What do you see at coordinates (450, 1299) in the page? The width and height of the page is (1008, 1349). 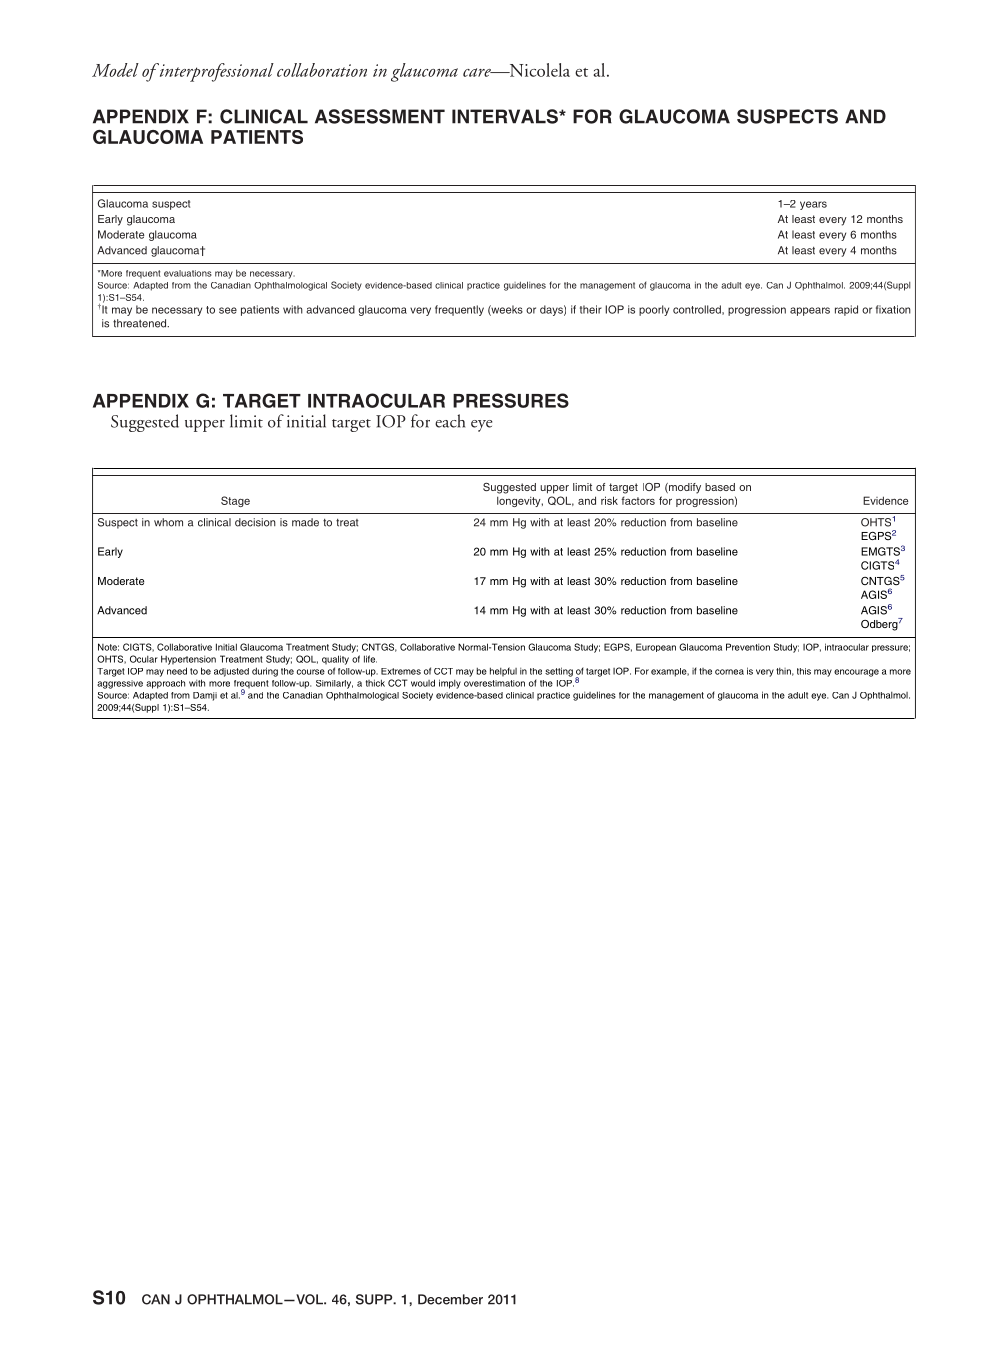 I see `December` at bounding box center [450, 1299].
